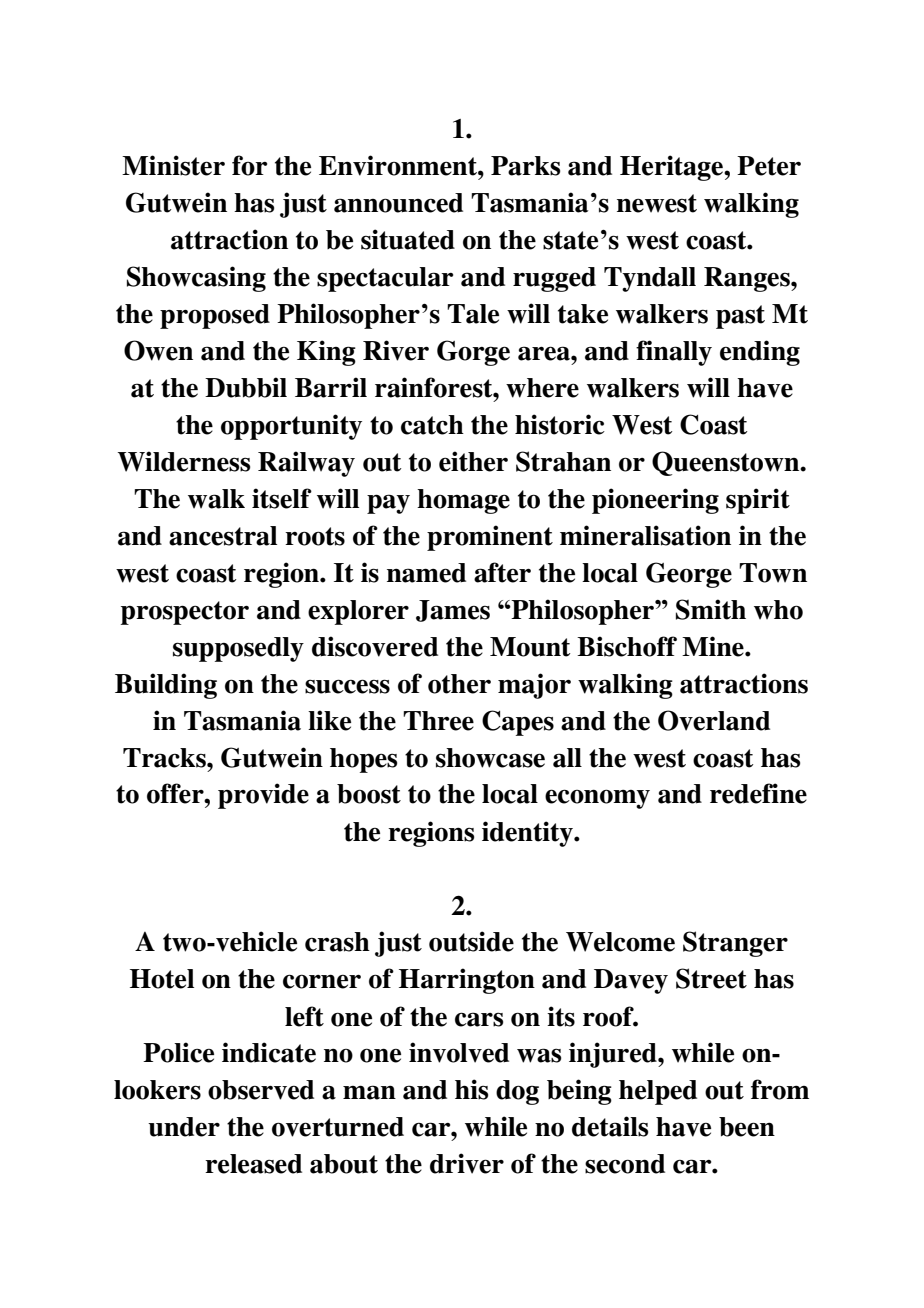 This document has height=1308, width=924. What do you see at coordinates (223, 536) in the document?
I see `ancestral` at bounding box center [223, 536].
